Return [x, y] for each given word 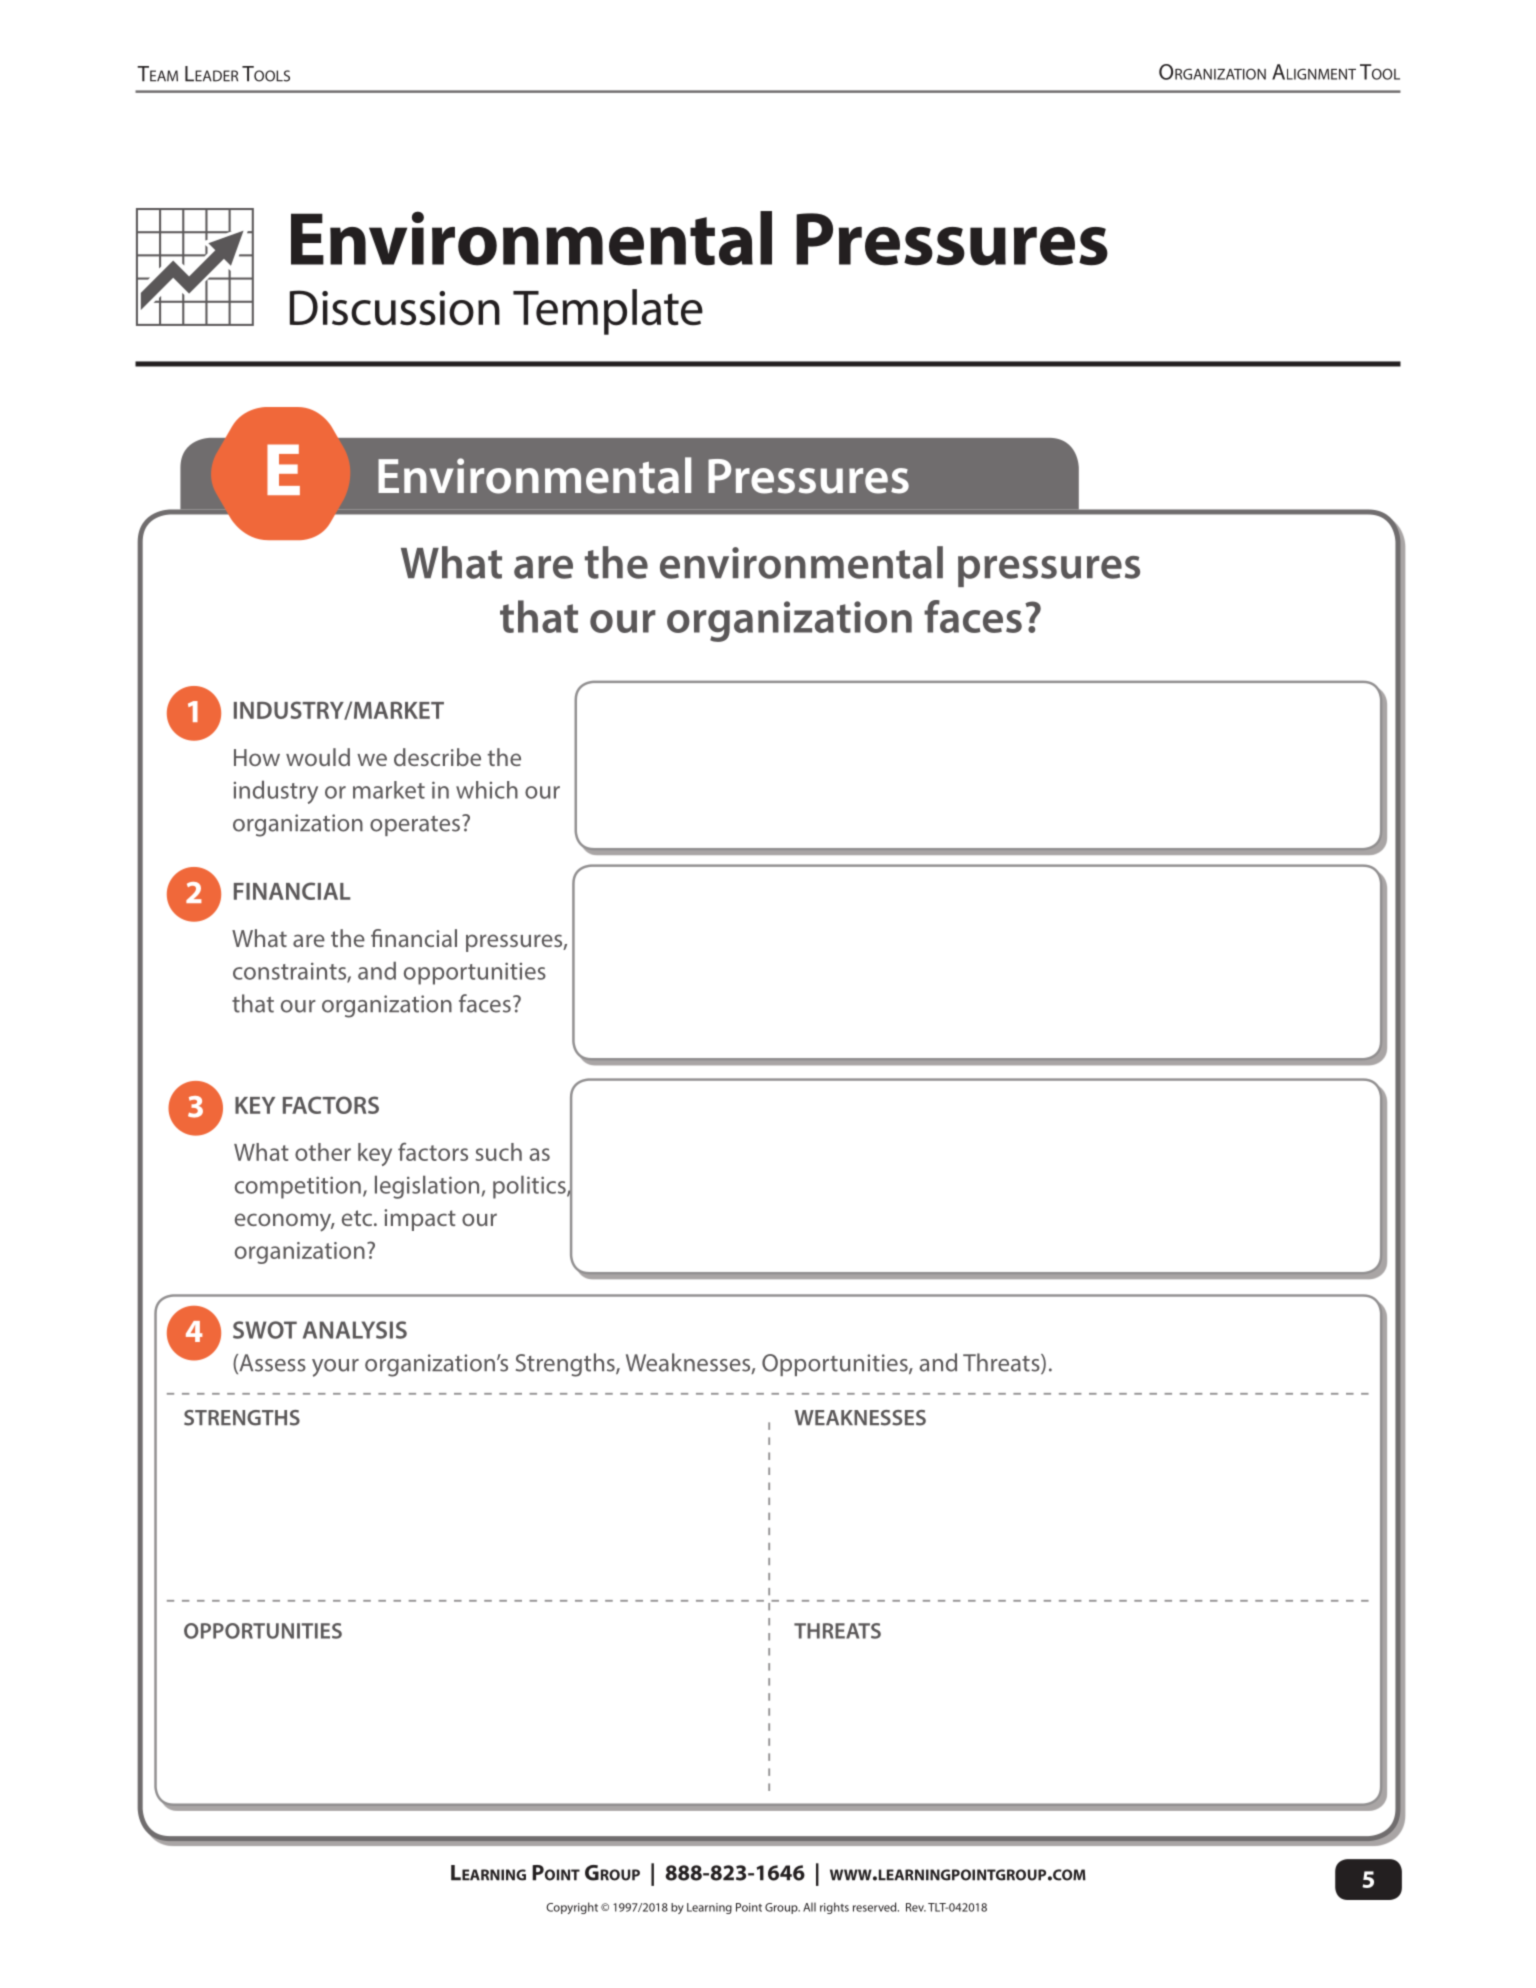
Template [608, 312]
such [498, 1152]
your [335, 1368]
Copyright [572, 1908]
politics [530, 1187]
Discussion [395, 308]
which [487, 790]
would [318, 757]
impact [420, 1220]
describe [437, 757]
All [809, 1907]
